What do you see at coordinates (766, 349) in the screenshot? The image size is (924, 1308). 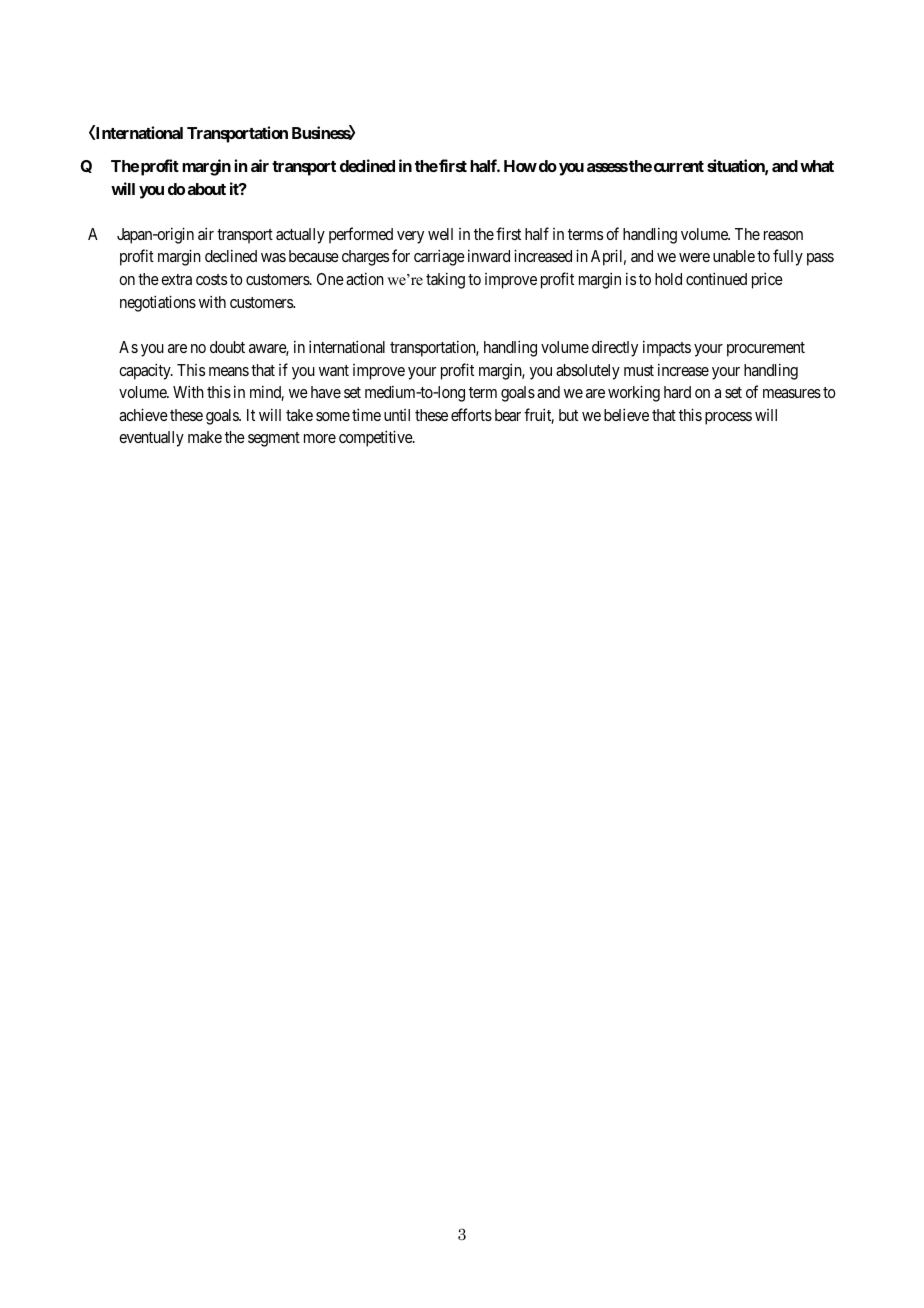 I see `procurement` at bounding box center [766, 349].
